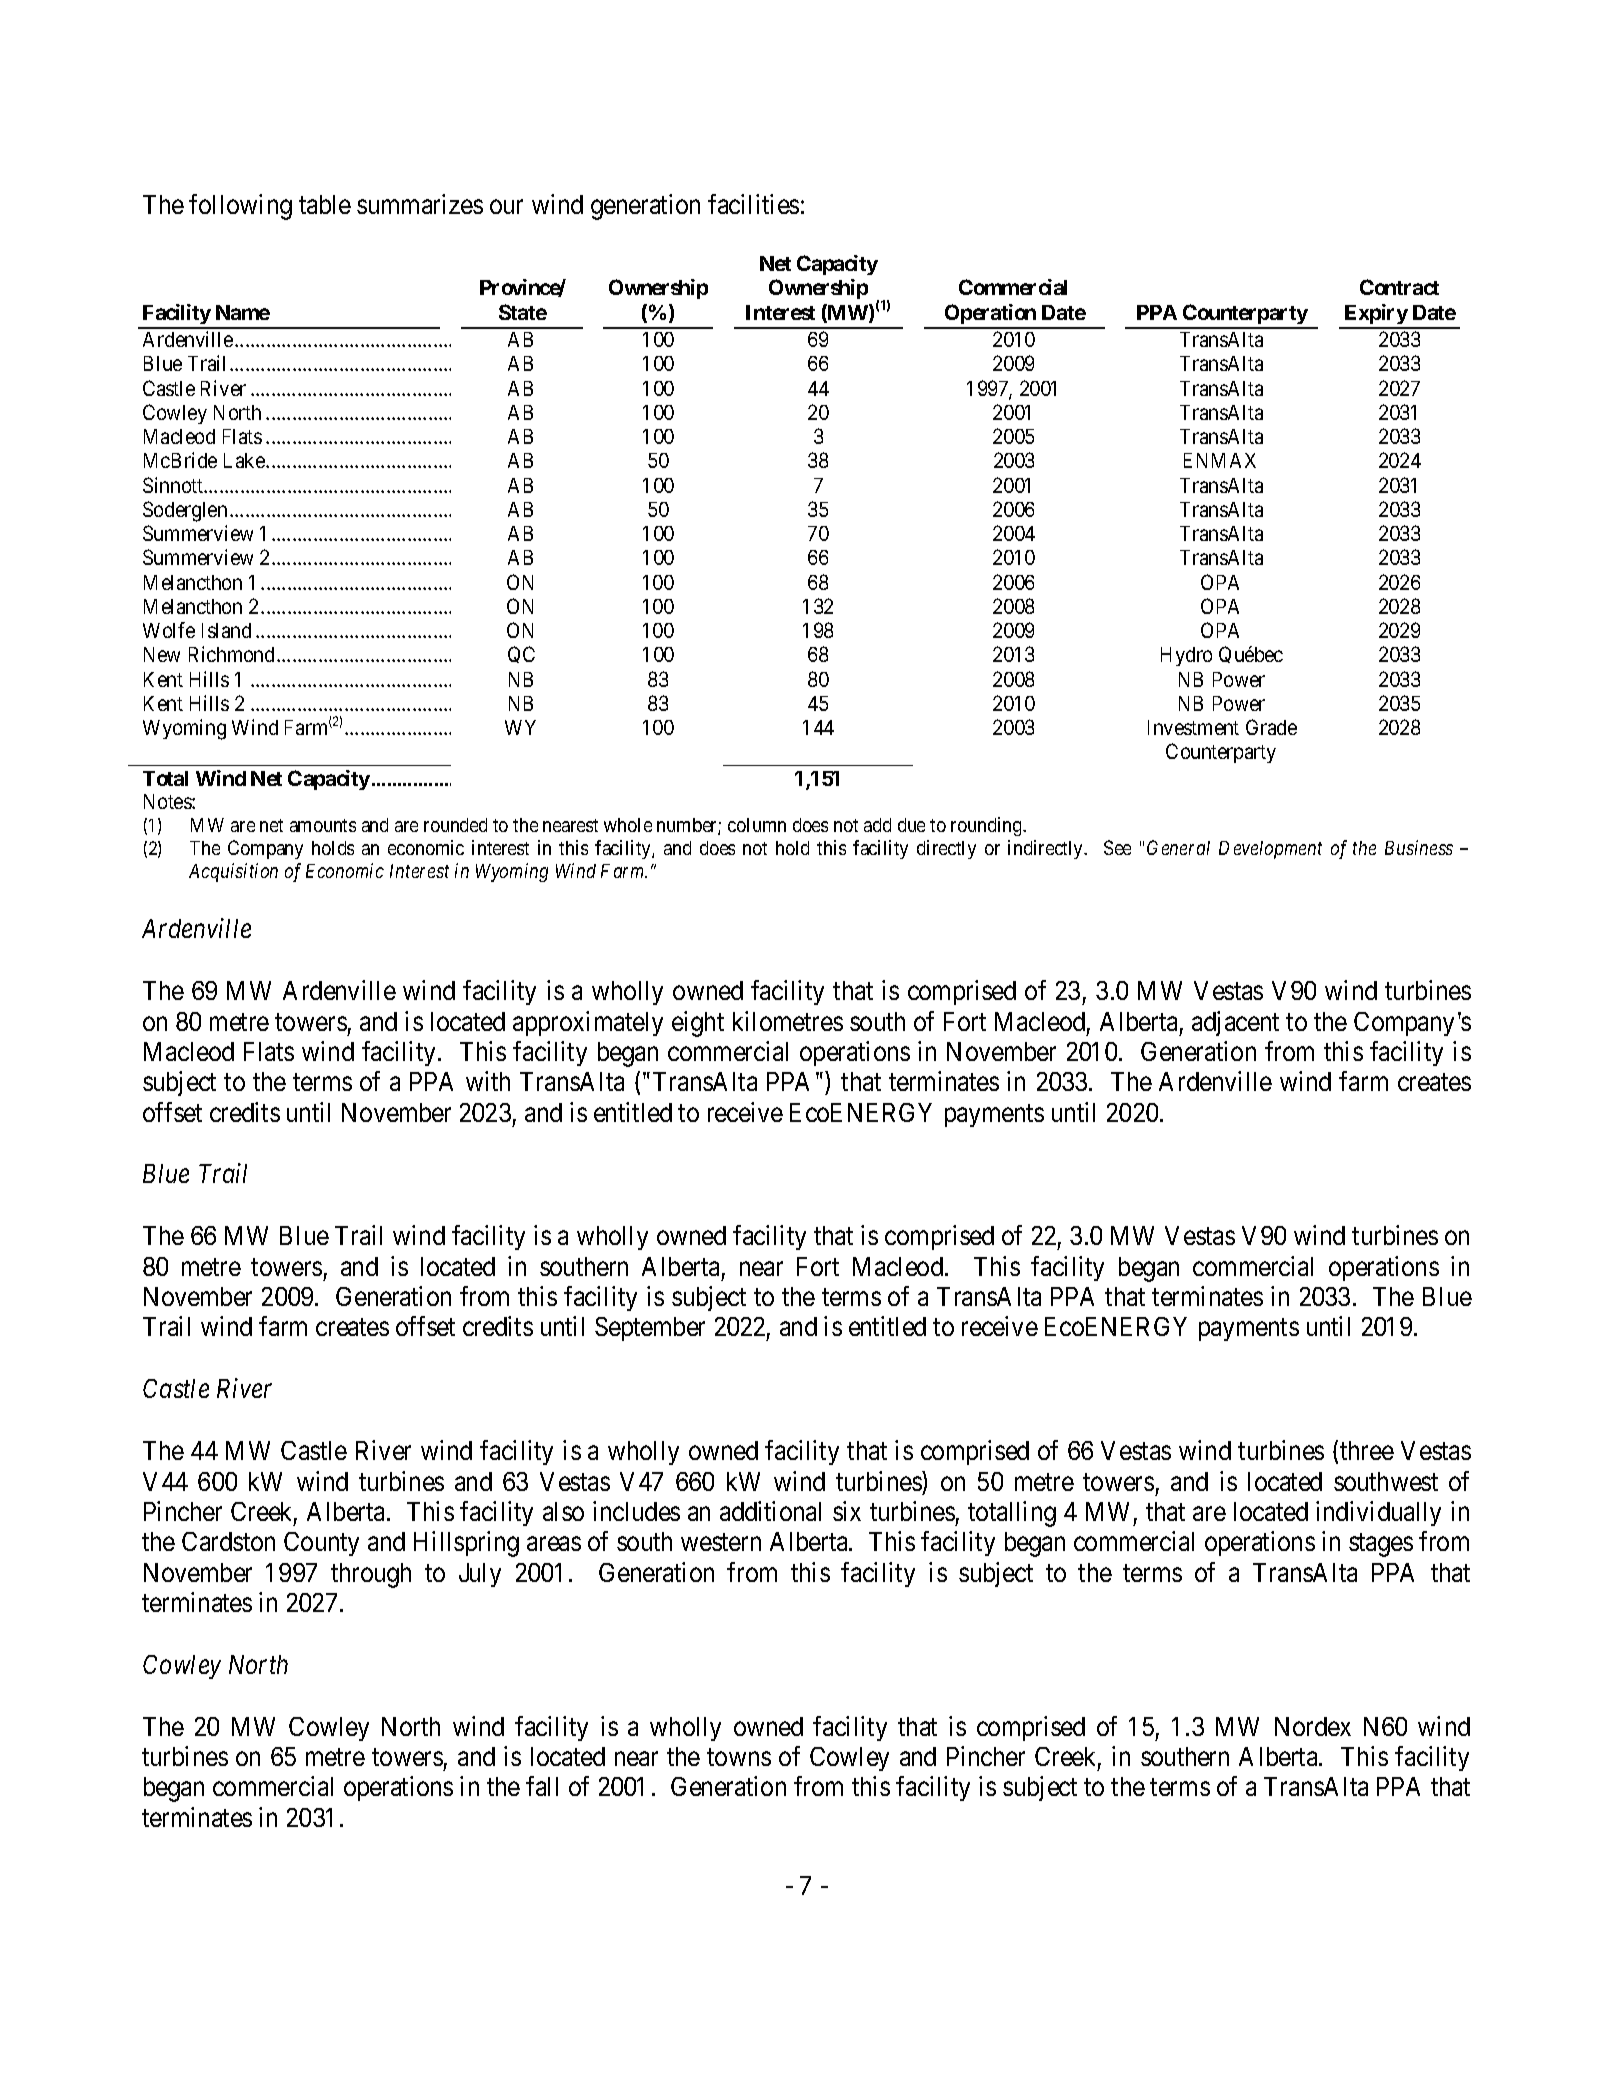 The height and width of the screenshot is (2088, 1613). I want to click on facilities, so click(753, 204).
